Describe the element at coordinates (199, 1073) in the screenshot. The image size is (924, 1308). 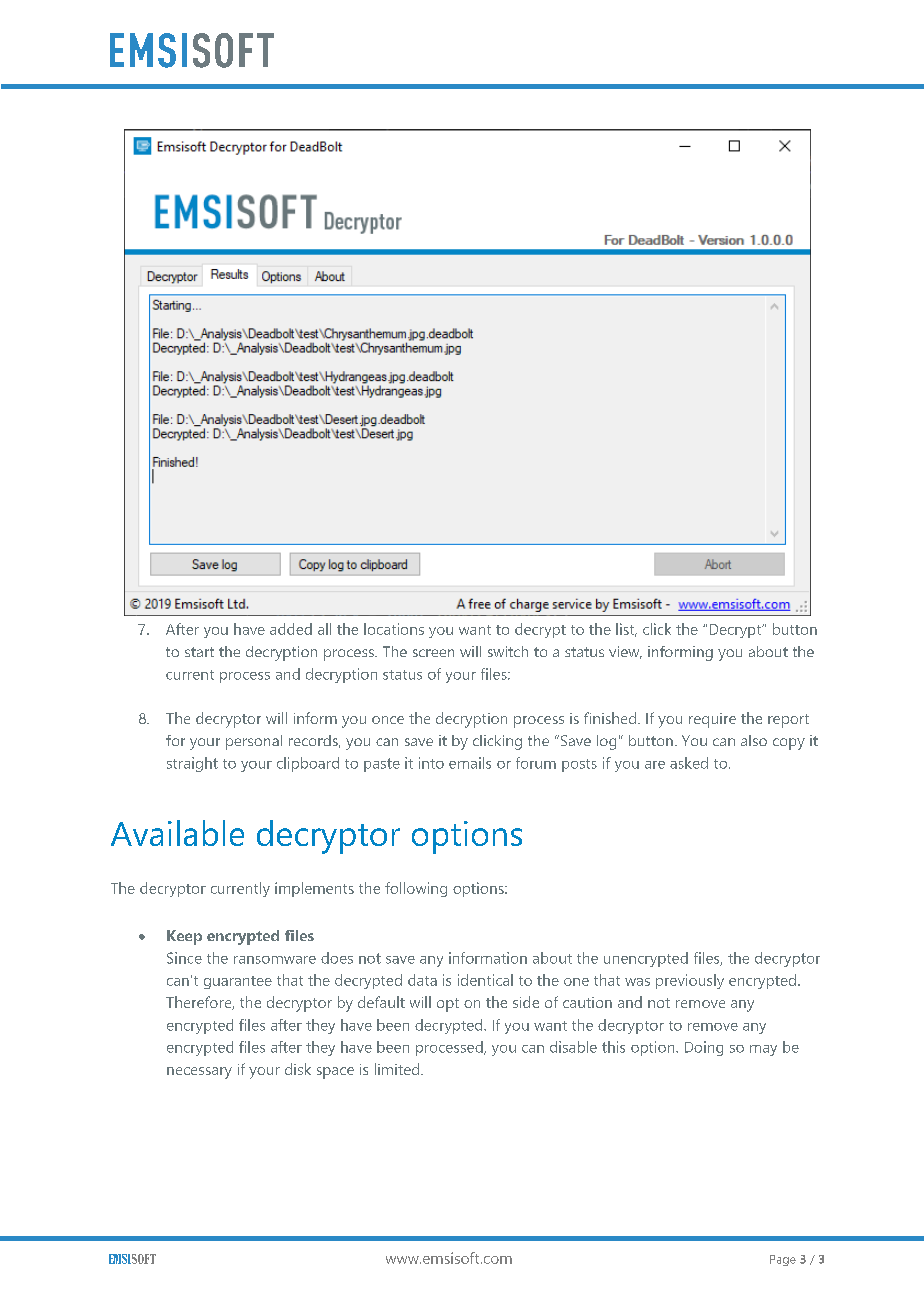
I see `necessary` at that location.
